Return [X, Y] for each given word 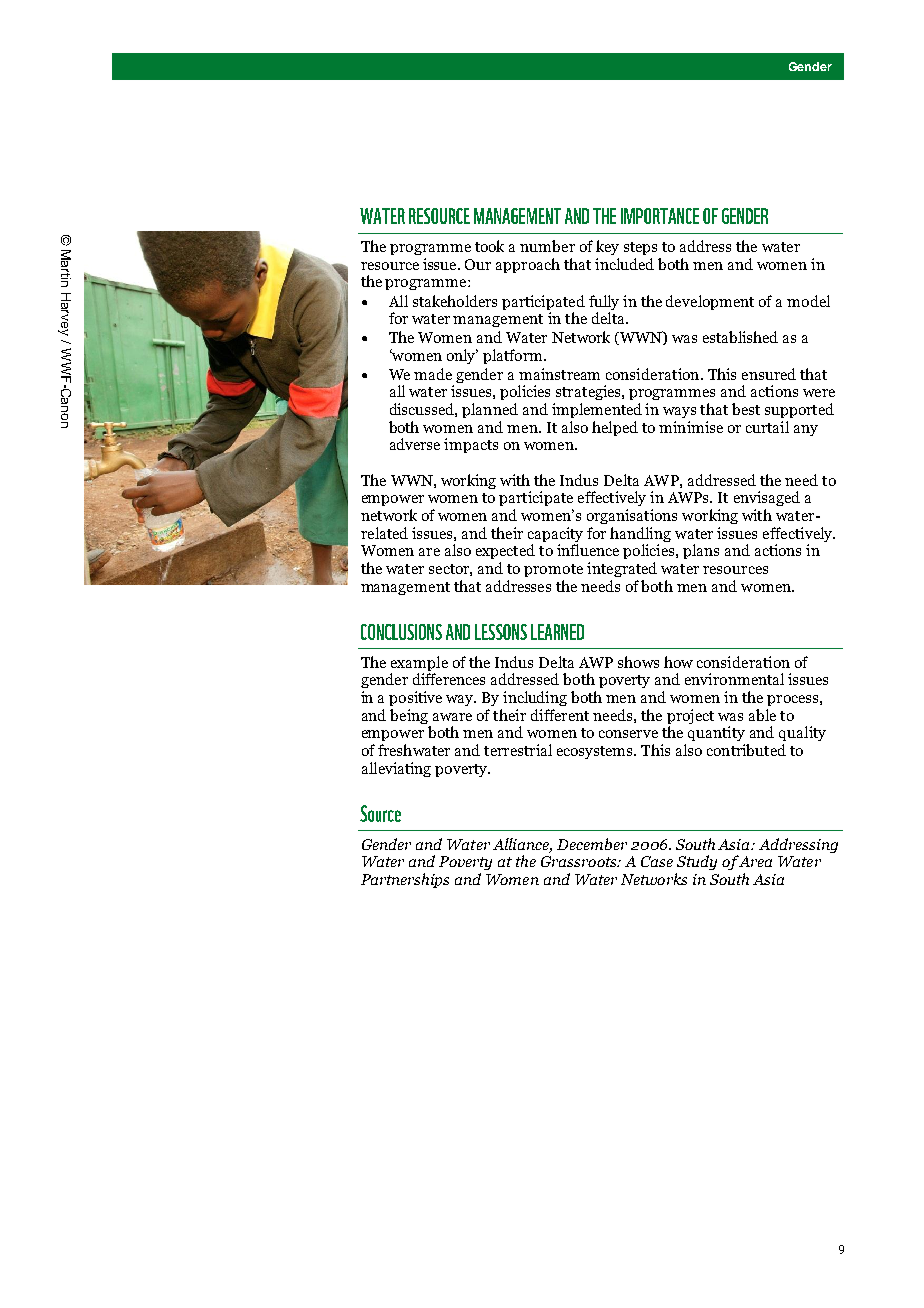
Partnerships [405, 880]
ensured [769, 374]
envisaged [767, 498]
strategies [589, 392]
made [433, 374]
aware [452, 717]
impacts [471, 445]
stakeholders [455, 301]
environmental [734, 679]
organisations [632, 516]
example [419, 665]
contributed [746, 750]
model [808, 301]
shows [638, 662]
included [624, 264]
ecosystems [596, 752]
